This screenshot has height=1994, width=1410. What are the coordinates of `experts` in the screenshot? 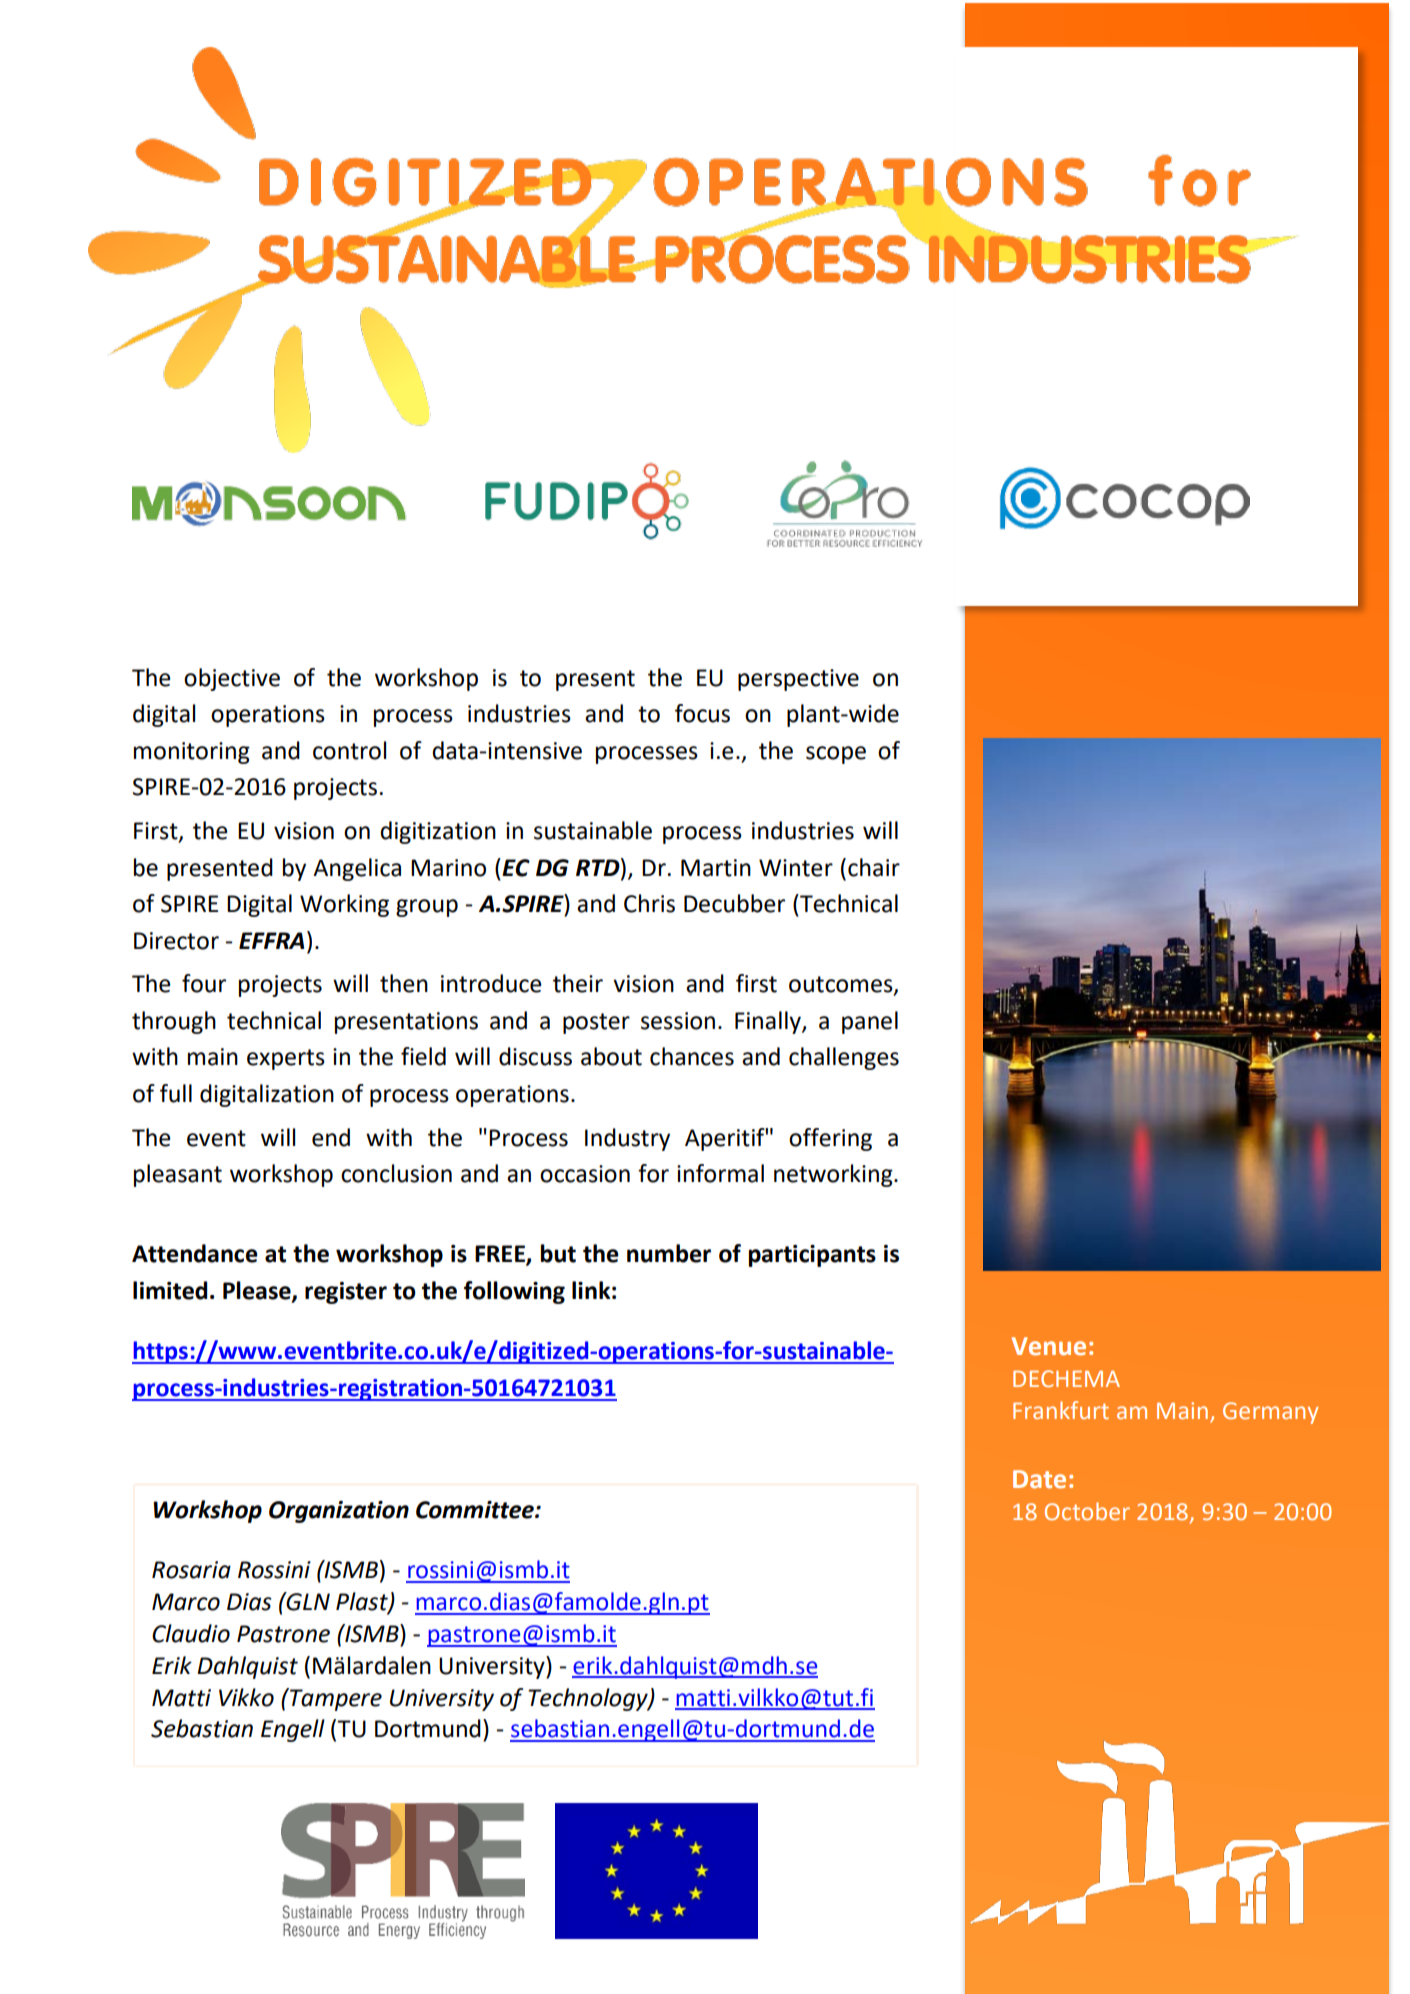 It's located at (286, 1059).
